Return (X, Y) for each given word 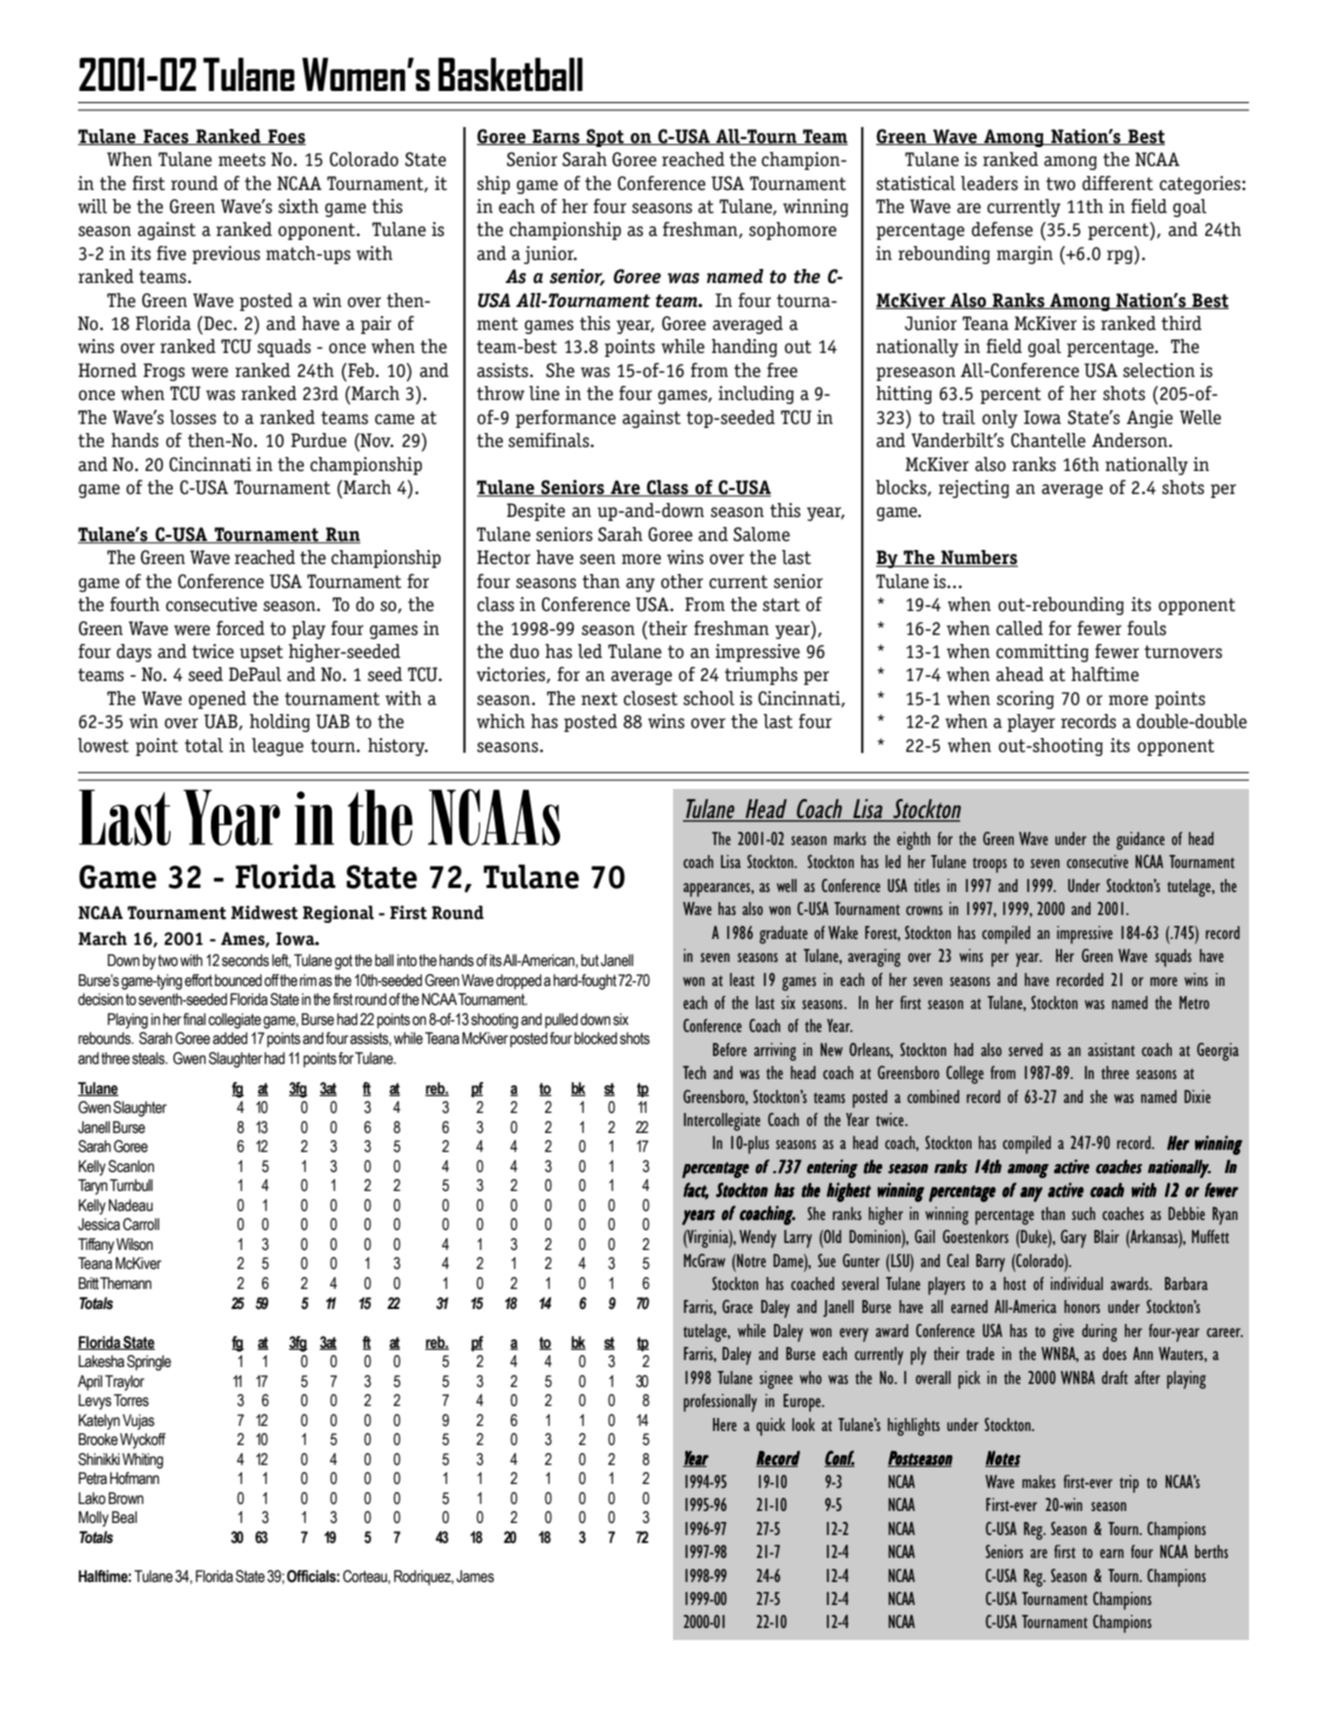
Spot (605, 138)
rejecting (974, 489)
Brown (126, 1498)
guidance (1140, 841)
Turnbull (131, 1185)
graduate (783, 935)
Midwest (264, 912)
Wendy (757, 1239)
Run (342, 535)
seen (598, 559)
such (1083, 1213)
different (1117, 183)
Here (725, 1424)
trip (1129, 1484)
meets (242, 160)
